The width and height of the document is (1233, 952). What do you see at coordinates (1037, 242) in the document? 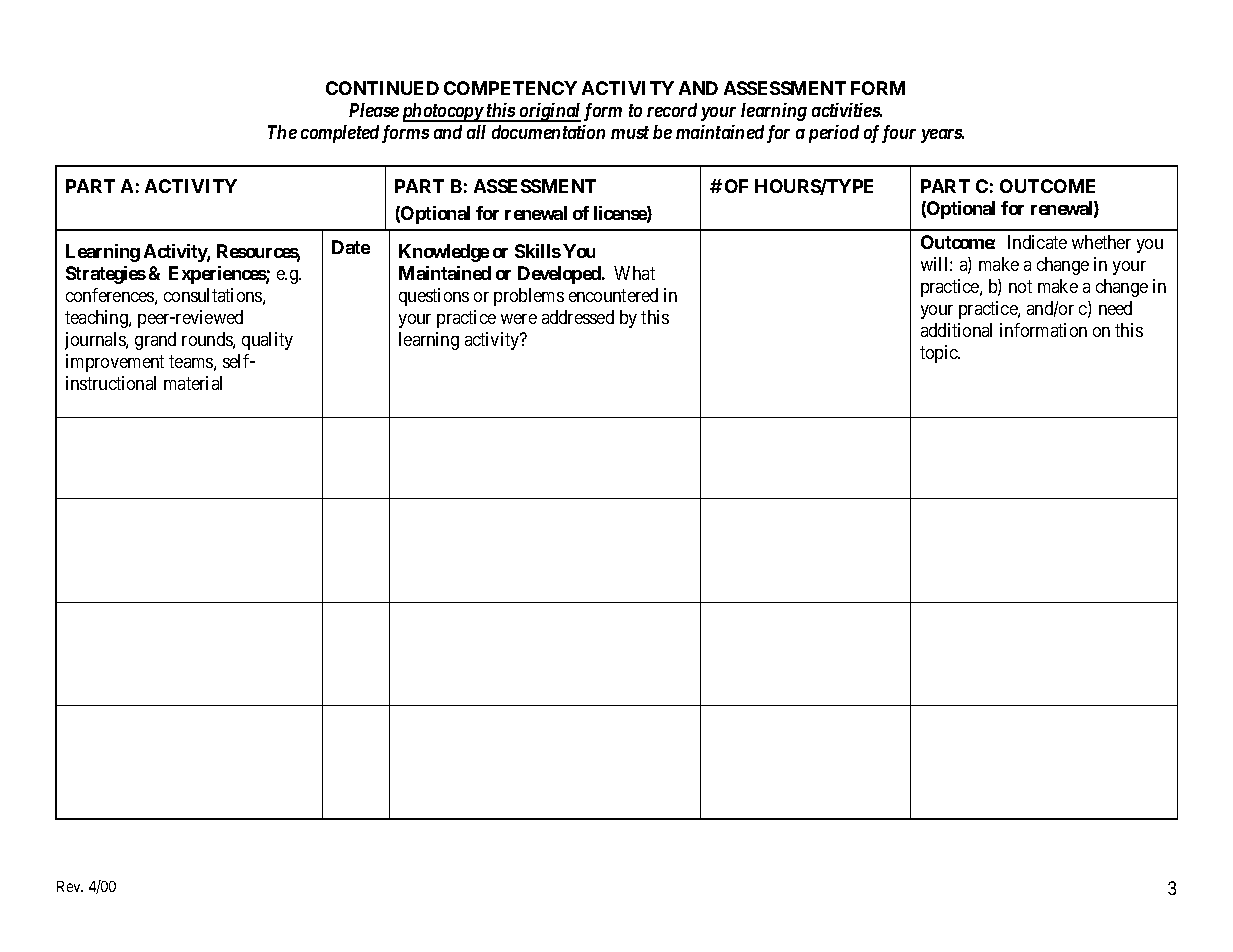
I see `Indicate` at bounding box center [1037, 242].
